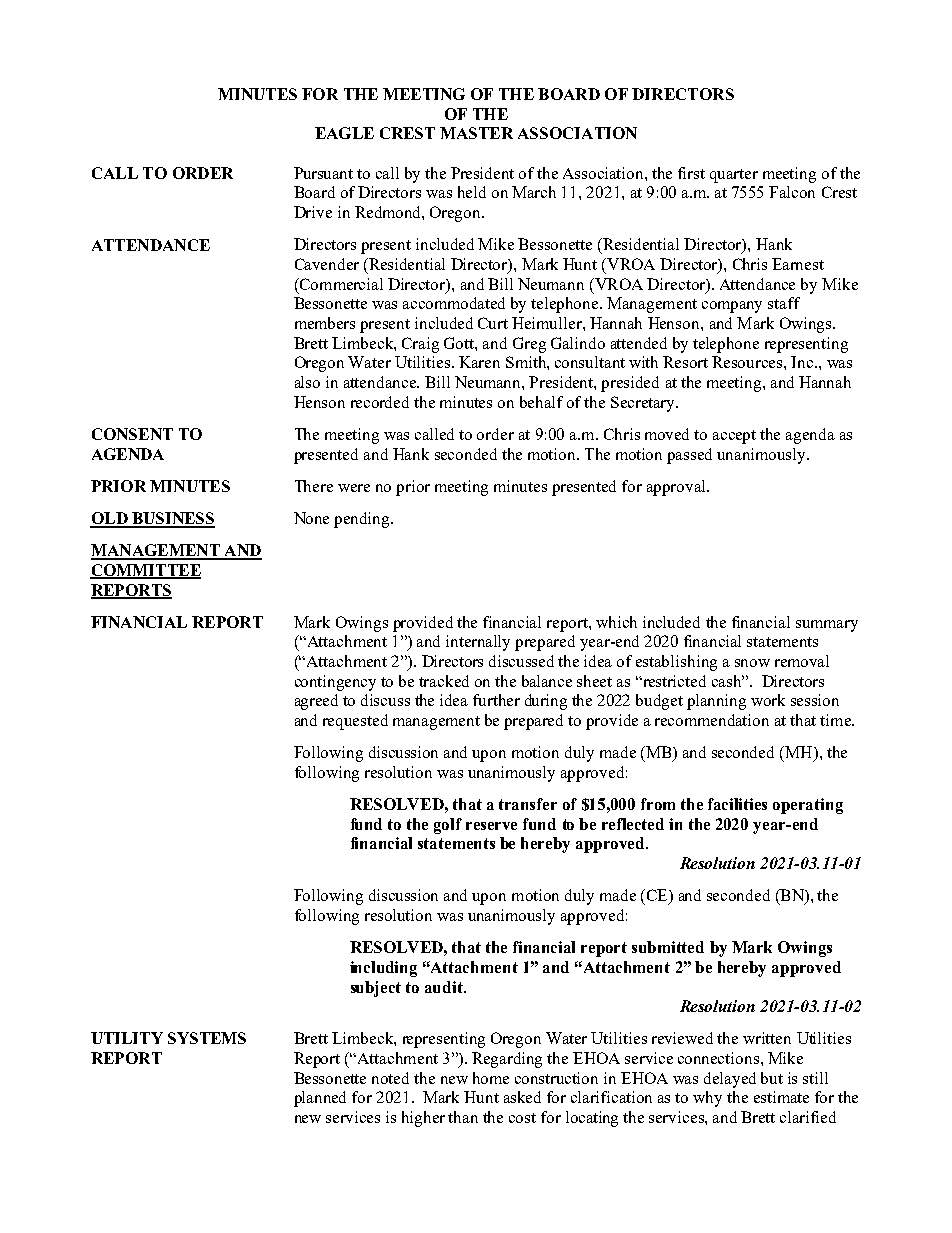 The height and width of the screenshot is (1233, 952). I want to click on Karen, so click(479, 362).
